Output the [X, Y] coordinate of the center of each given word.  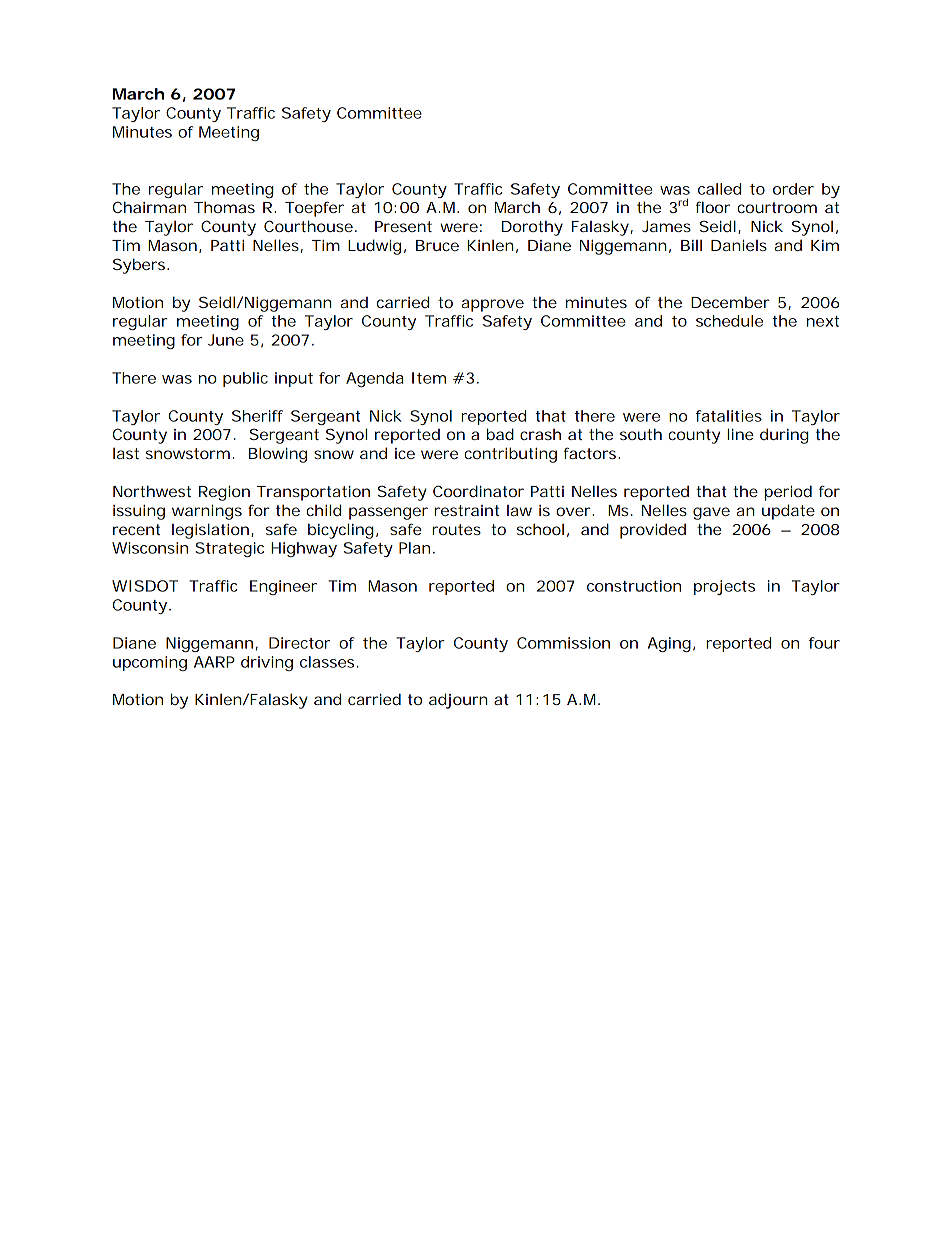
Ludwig [377, 247]
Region [224, 493]
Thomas [224, 207]
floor [713, 207]
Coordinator [478, 491]
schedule [729, 321]
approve [492, 305]
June [226, 340]
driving [267, 663]
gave [711, 513]
